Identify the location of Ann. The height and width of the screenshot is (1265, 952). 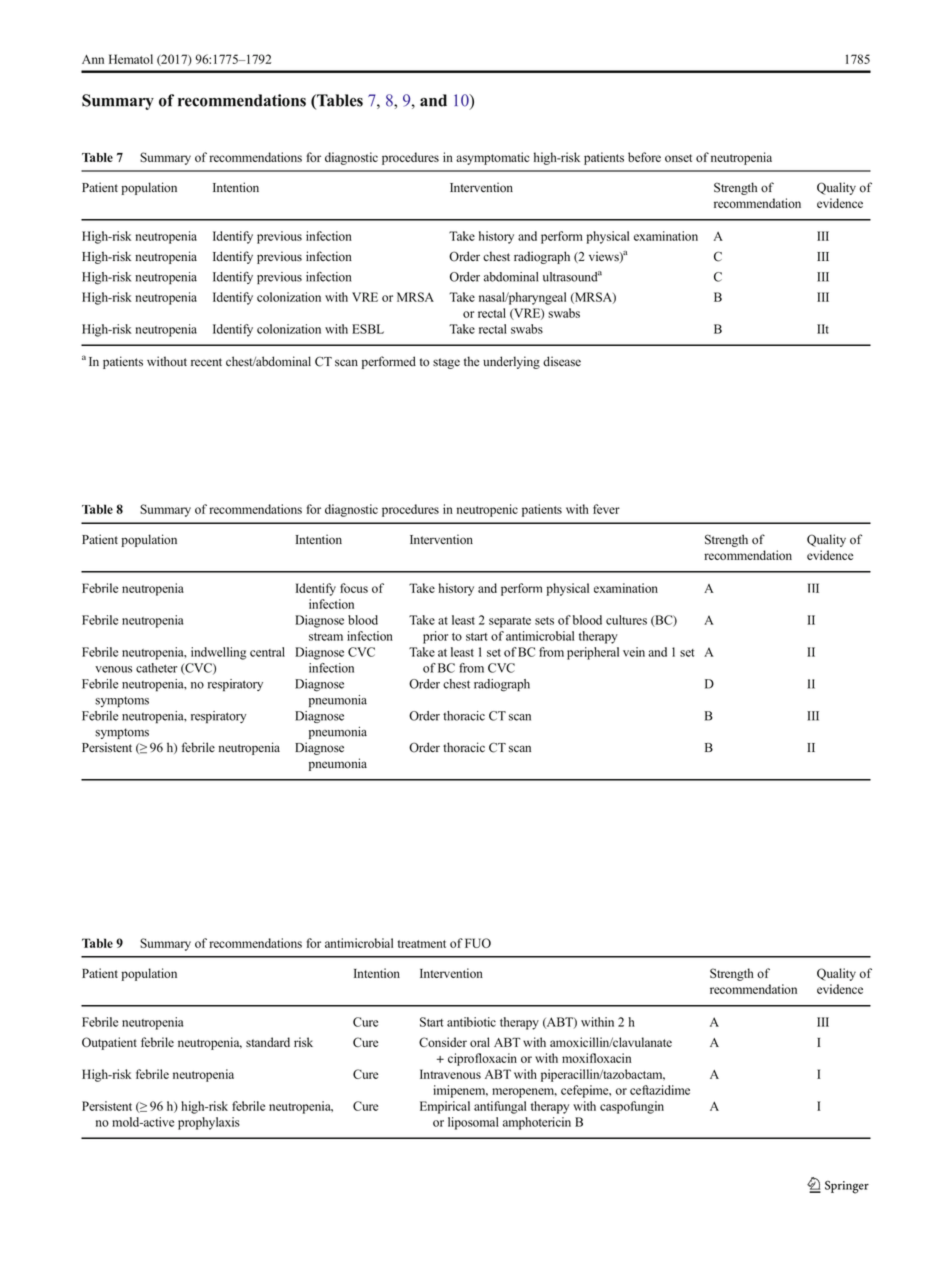
(93, 59).
